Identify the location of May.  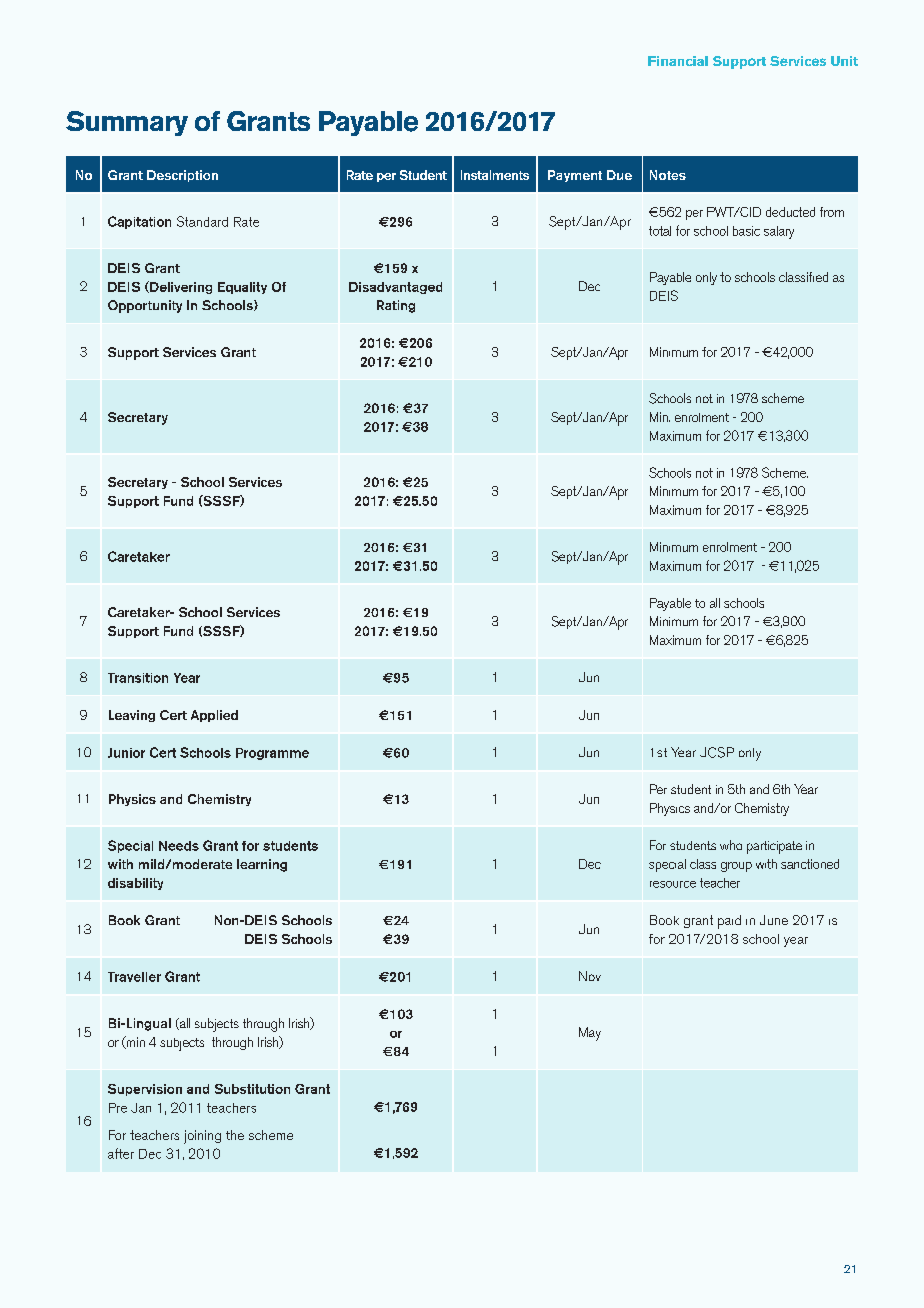
(590, 1034).
